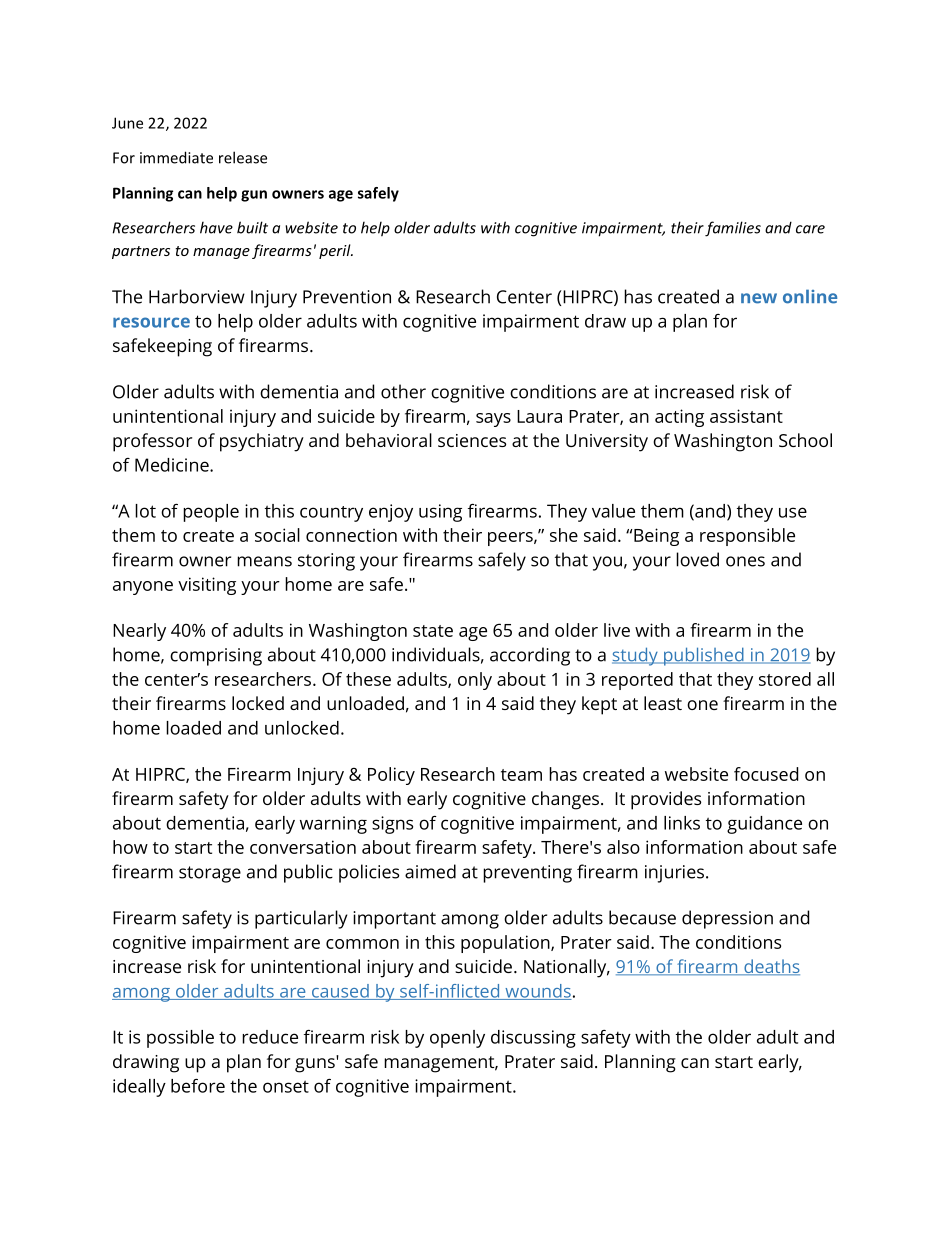  What do you see at coordinates (457, 1039) in the screenshot?
I see `openly` at bounding box center [457, 1039].
